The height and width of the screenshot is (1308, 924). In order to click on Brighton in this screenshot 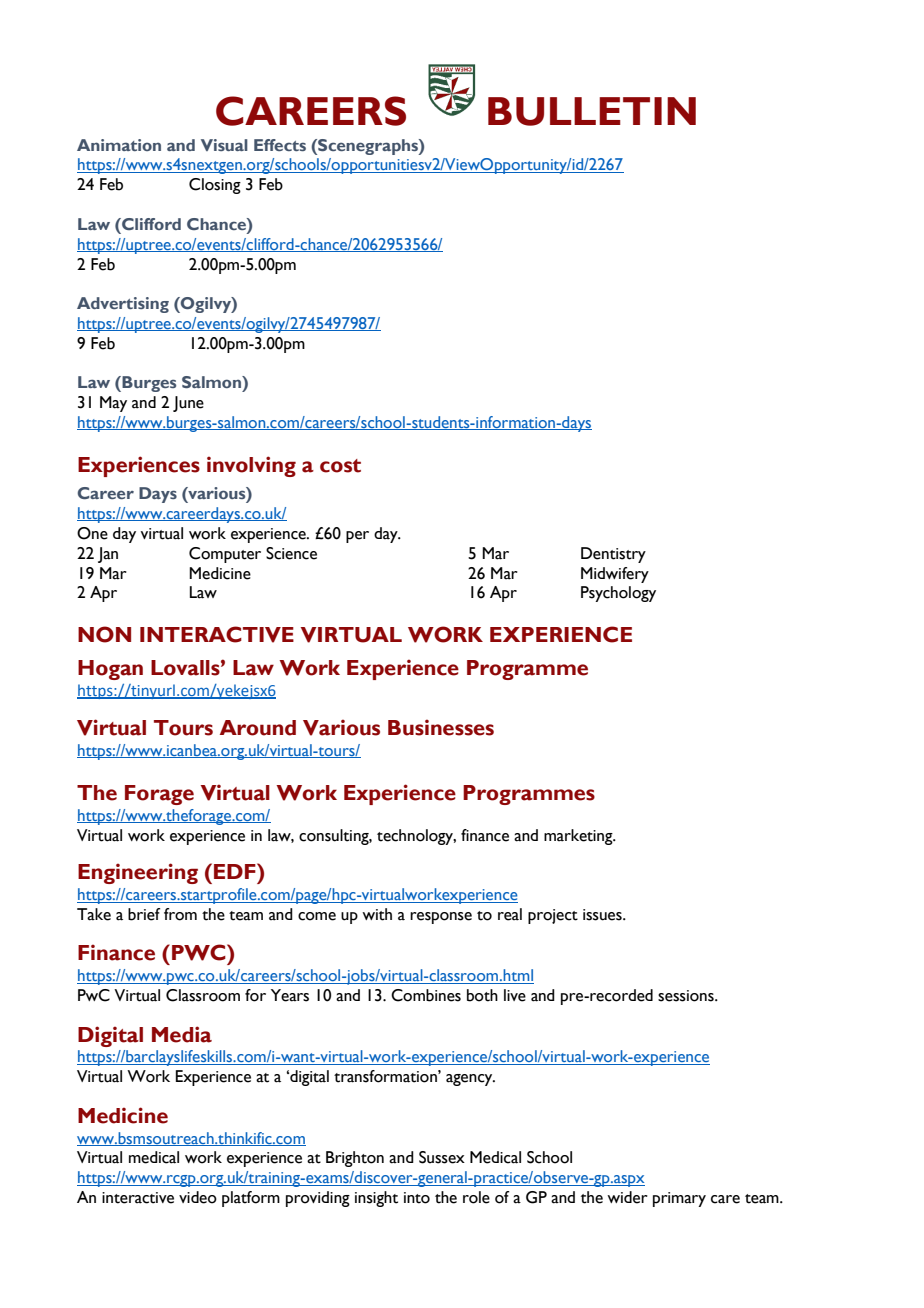, I will do `click(355, 1159)`.
